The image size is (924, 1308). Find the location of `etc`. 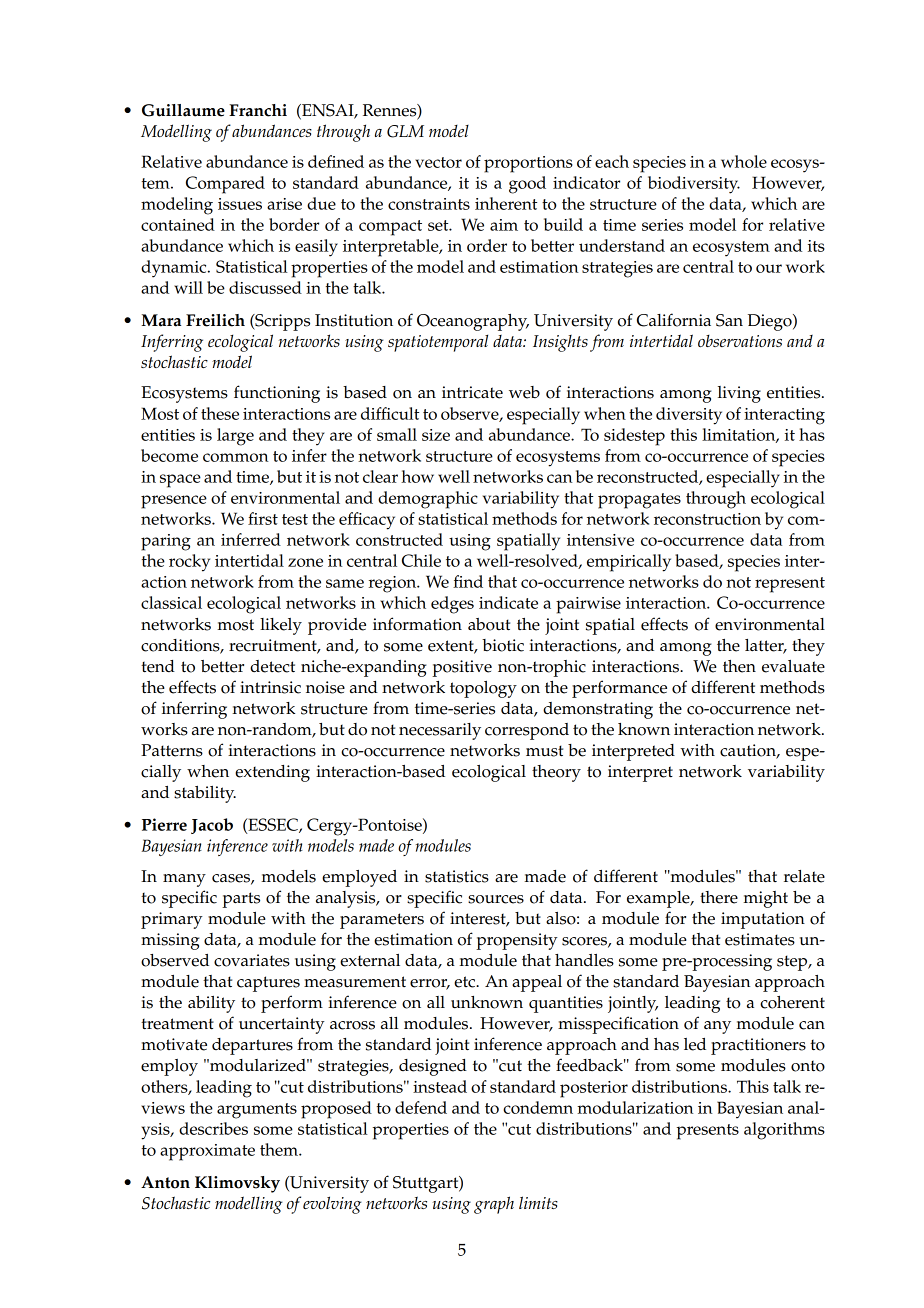

etc is located at coordinates (466, 982).
